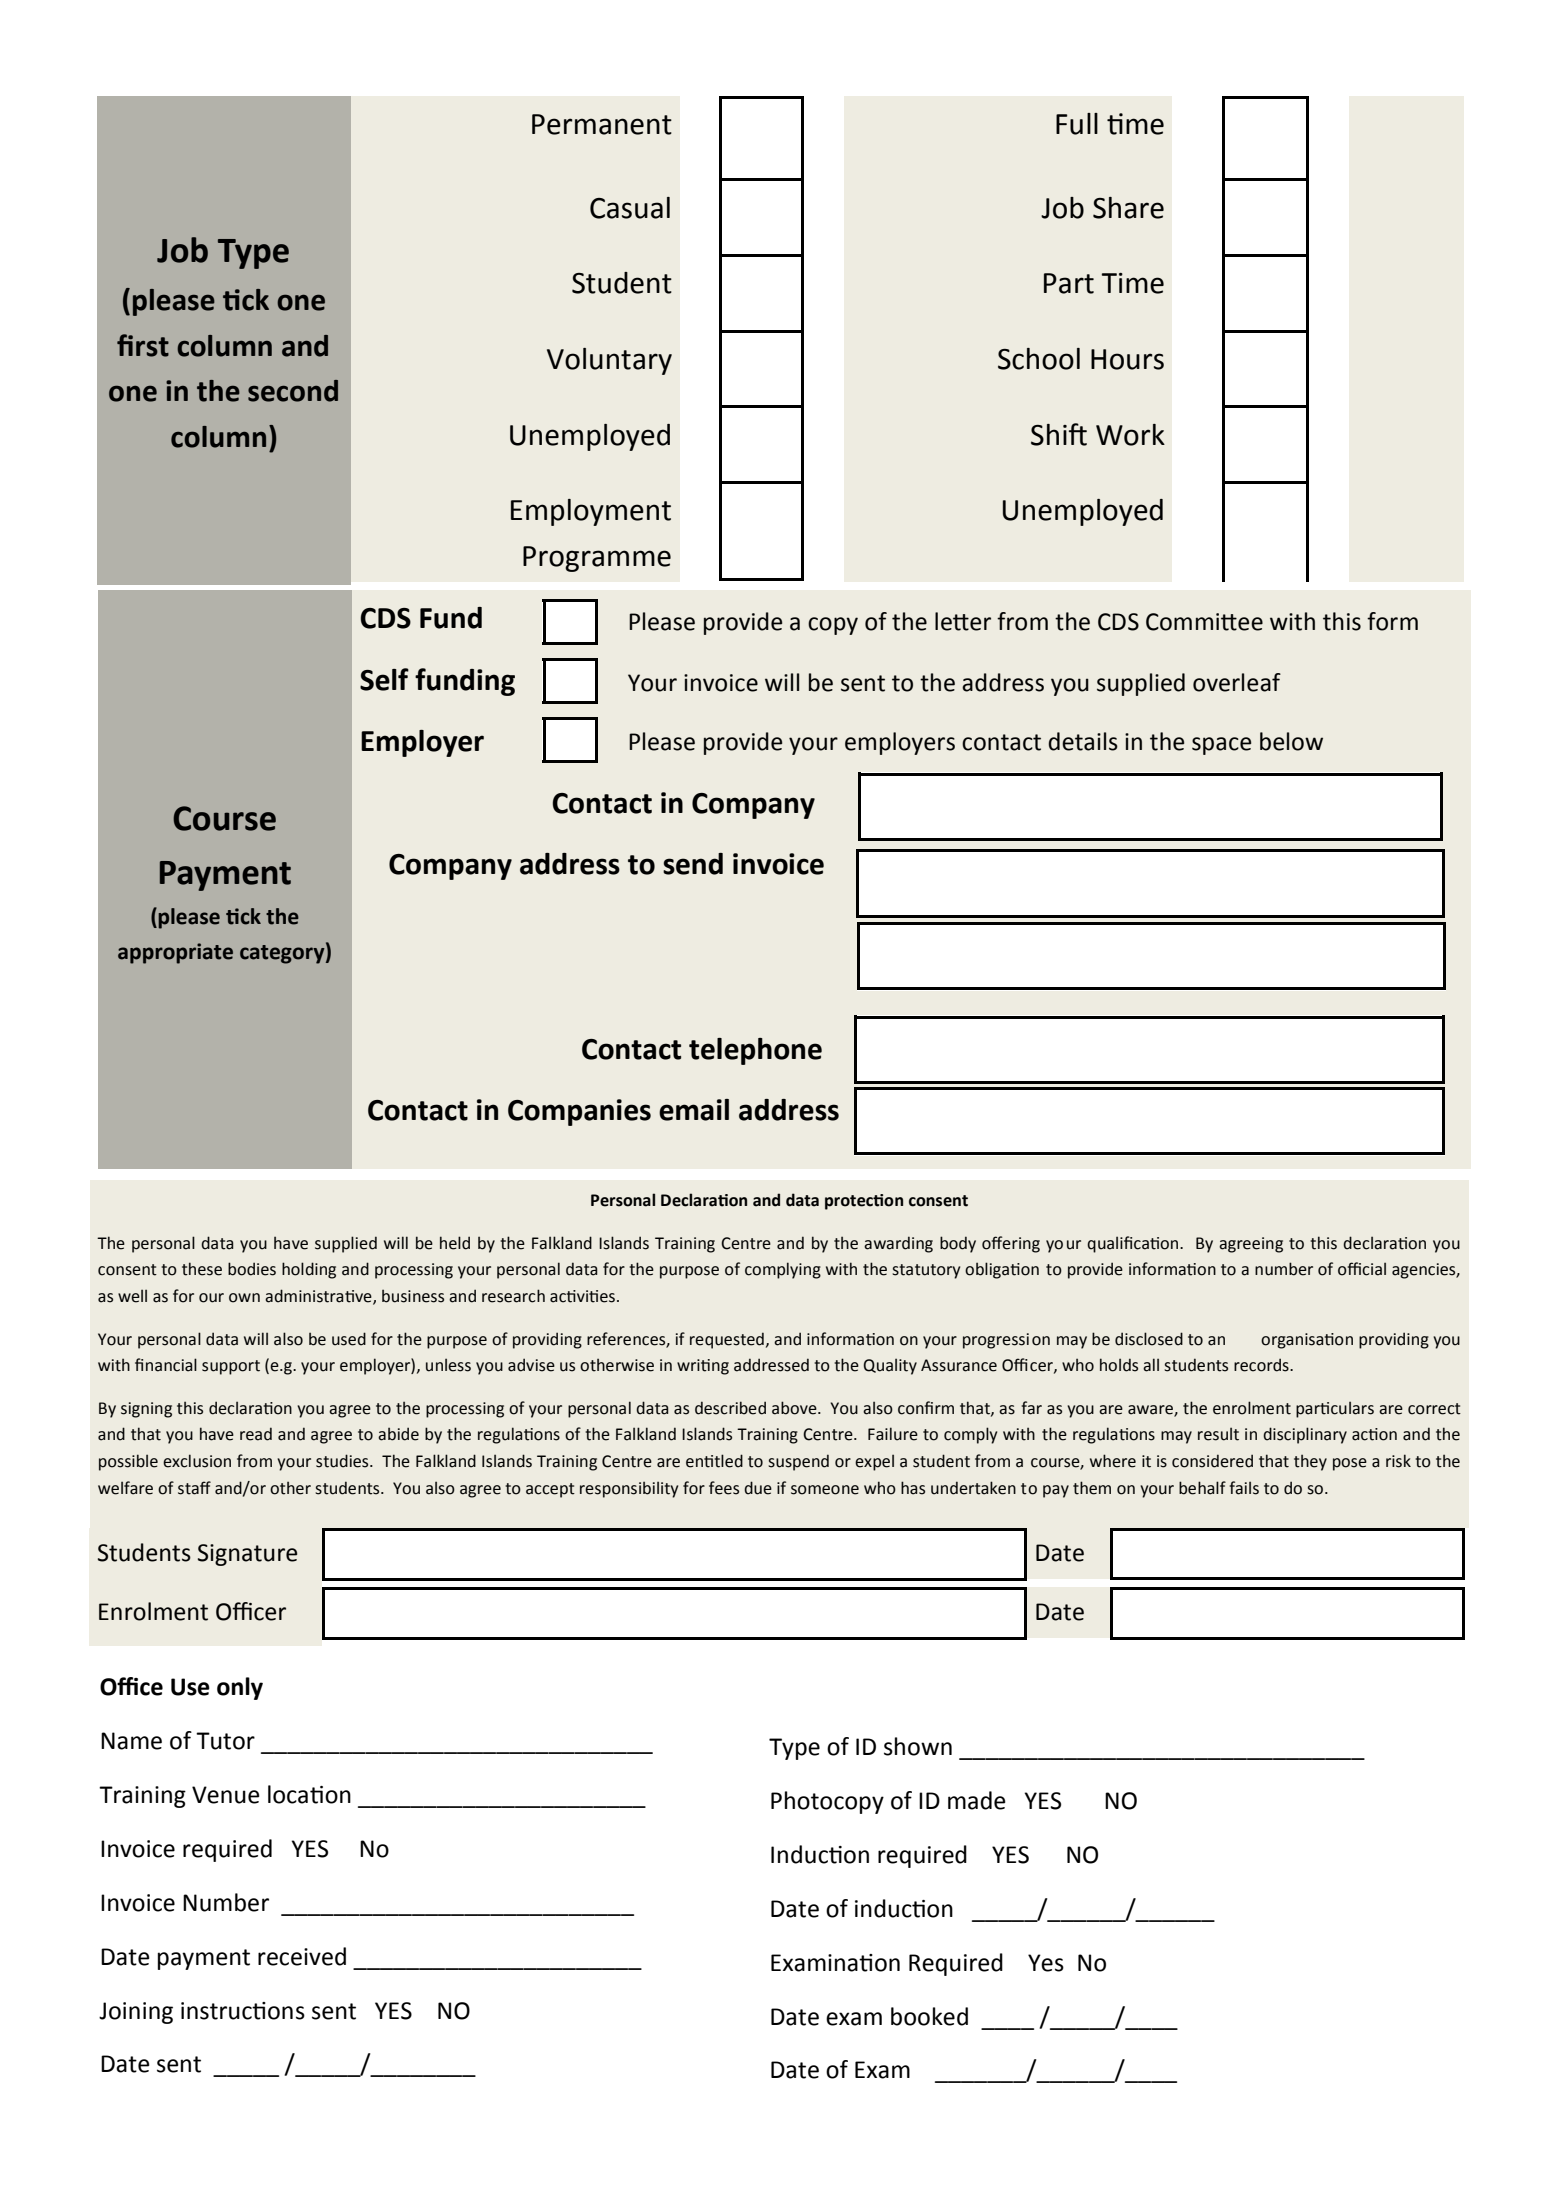 Image resolution: width=1563 pixels, height=2211 pixels. Describe the element at coordinates (630, 208) in the screenshot. I see `Casual` at that location.
